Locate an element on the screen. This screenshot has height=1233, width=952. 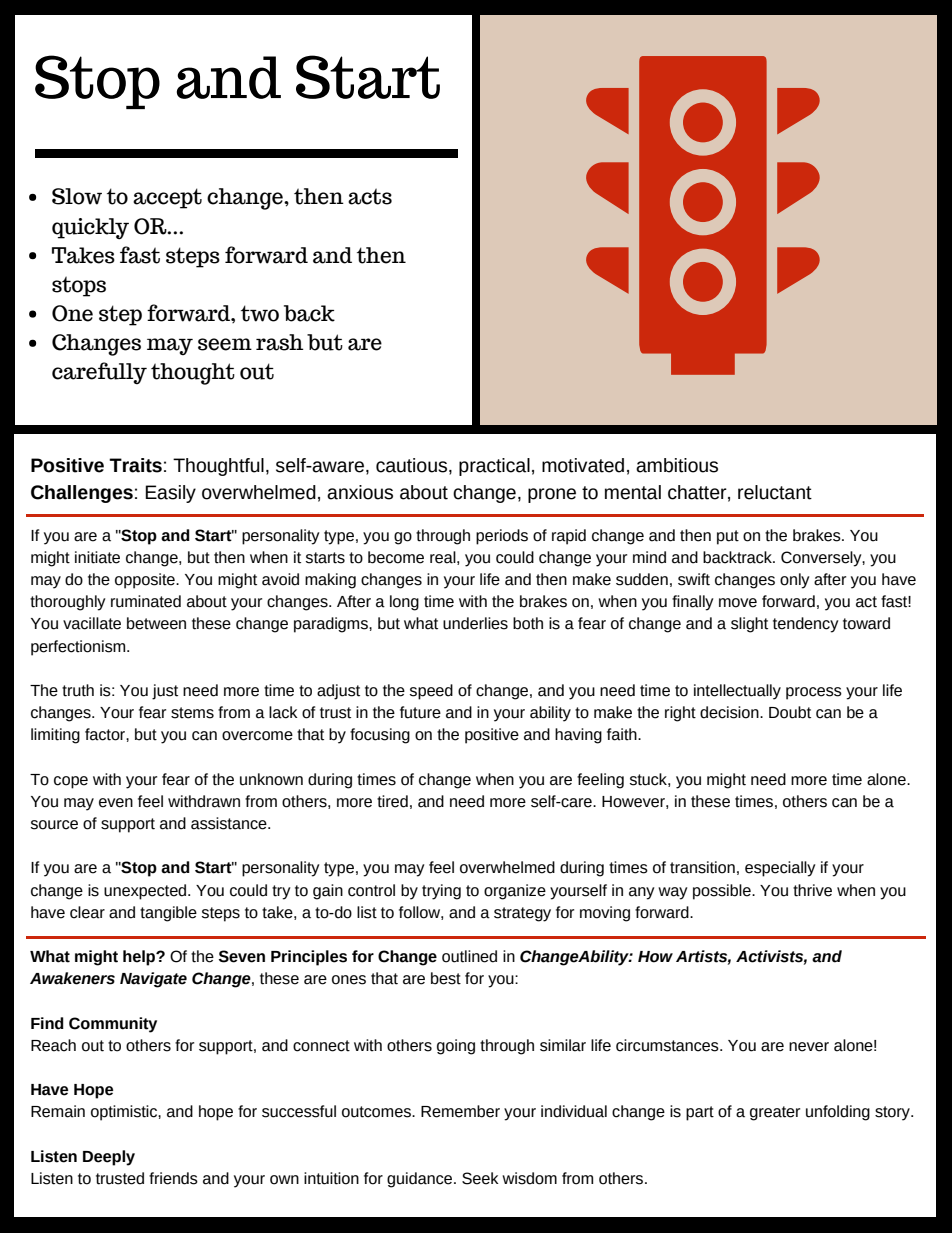
speed is located at coordinates (431, 692).
